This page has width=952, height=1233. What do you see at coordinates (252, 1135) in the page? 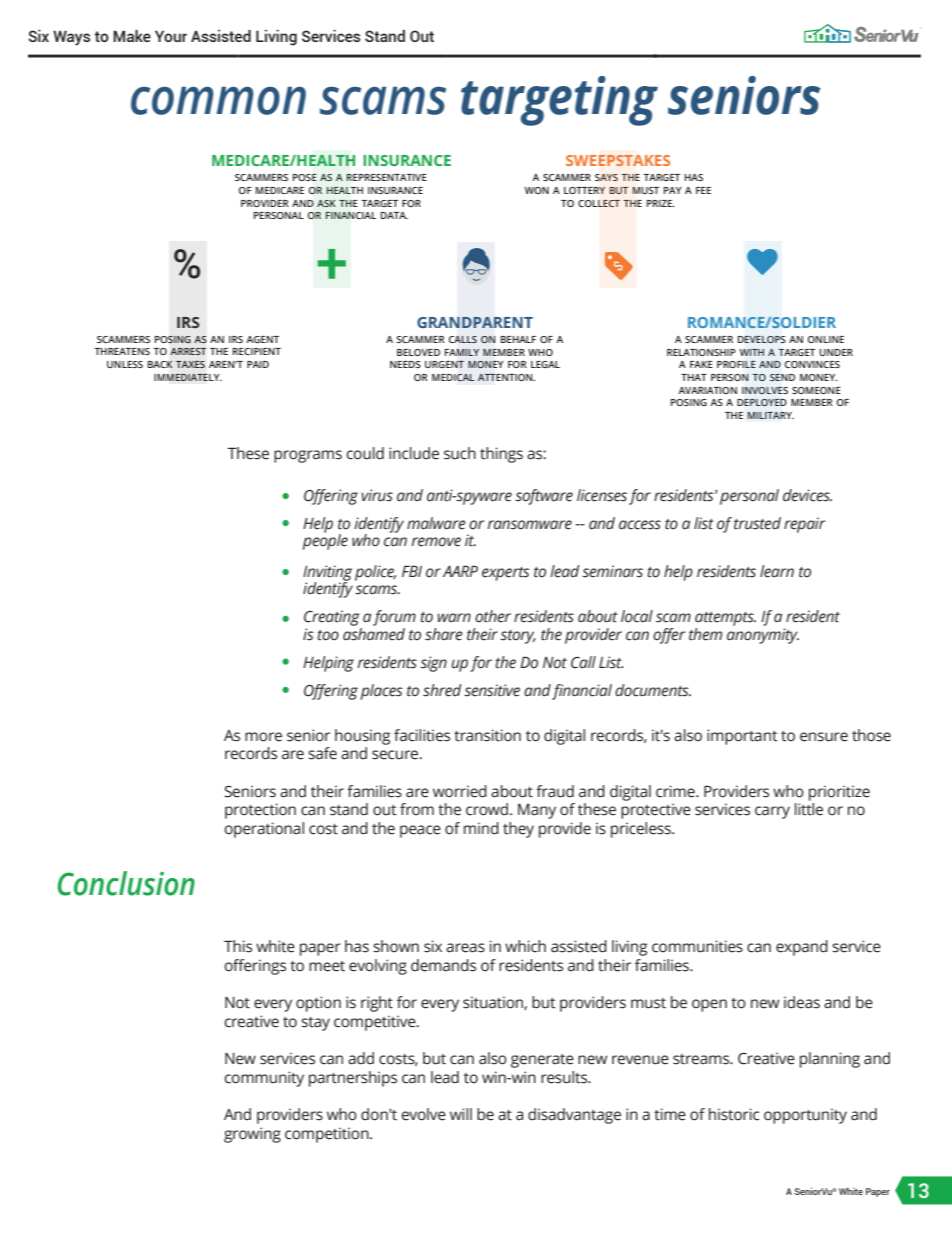
I see `growing` at bounding box center [252, 1135].
